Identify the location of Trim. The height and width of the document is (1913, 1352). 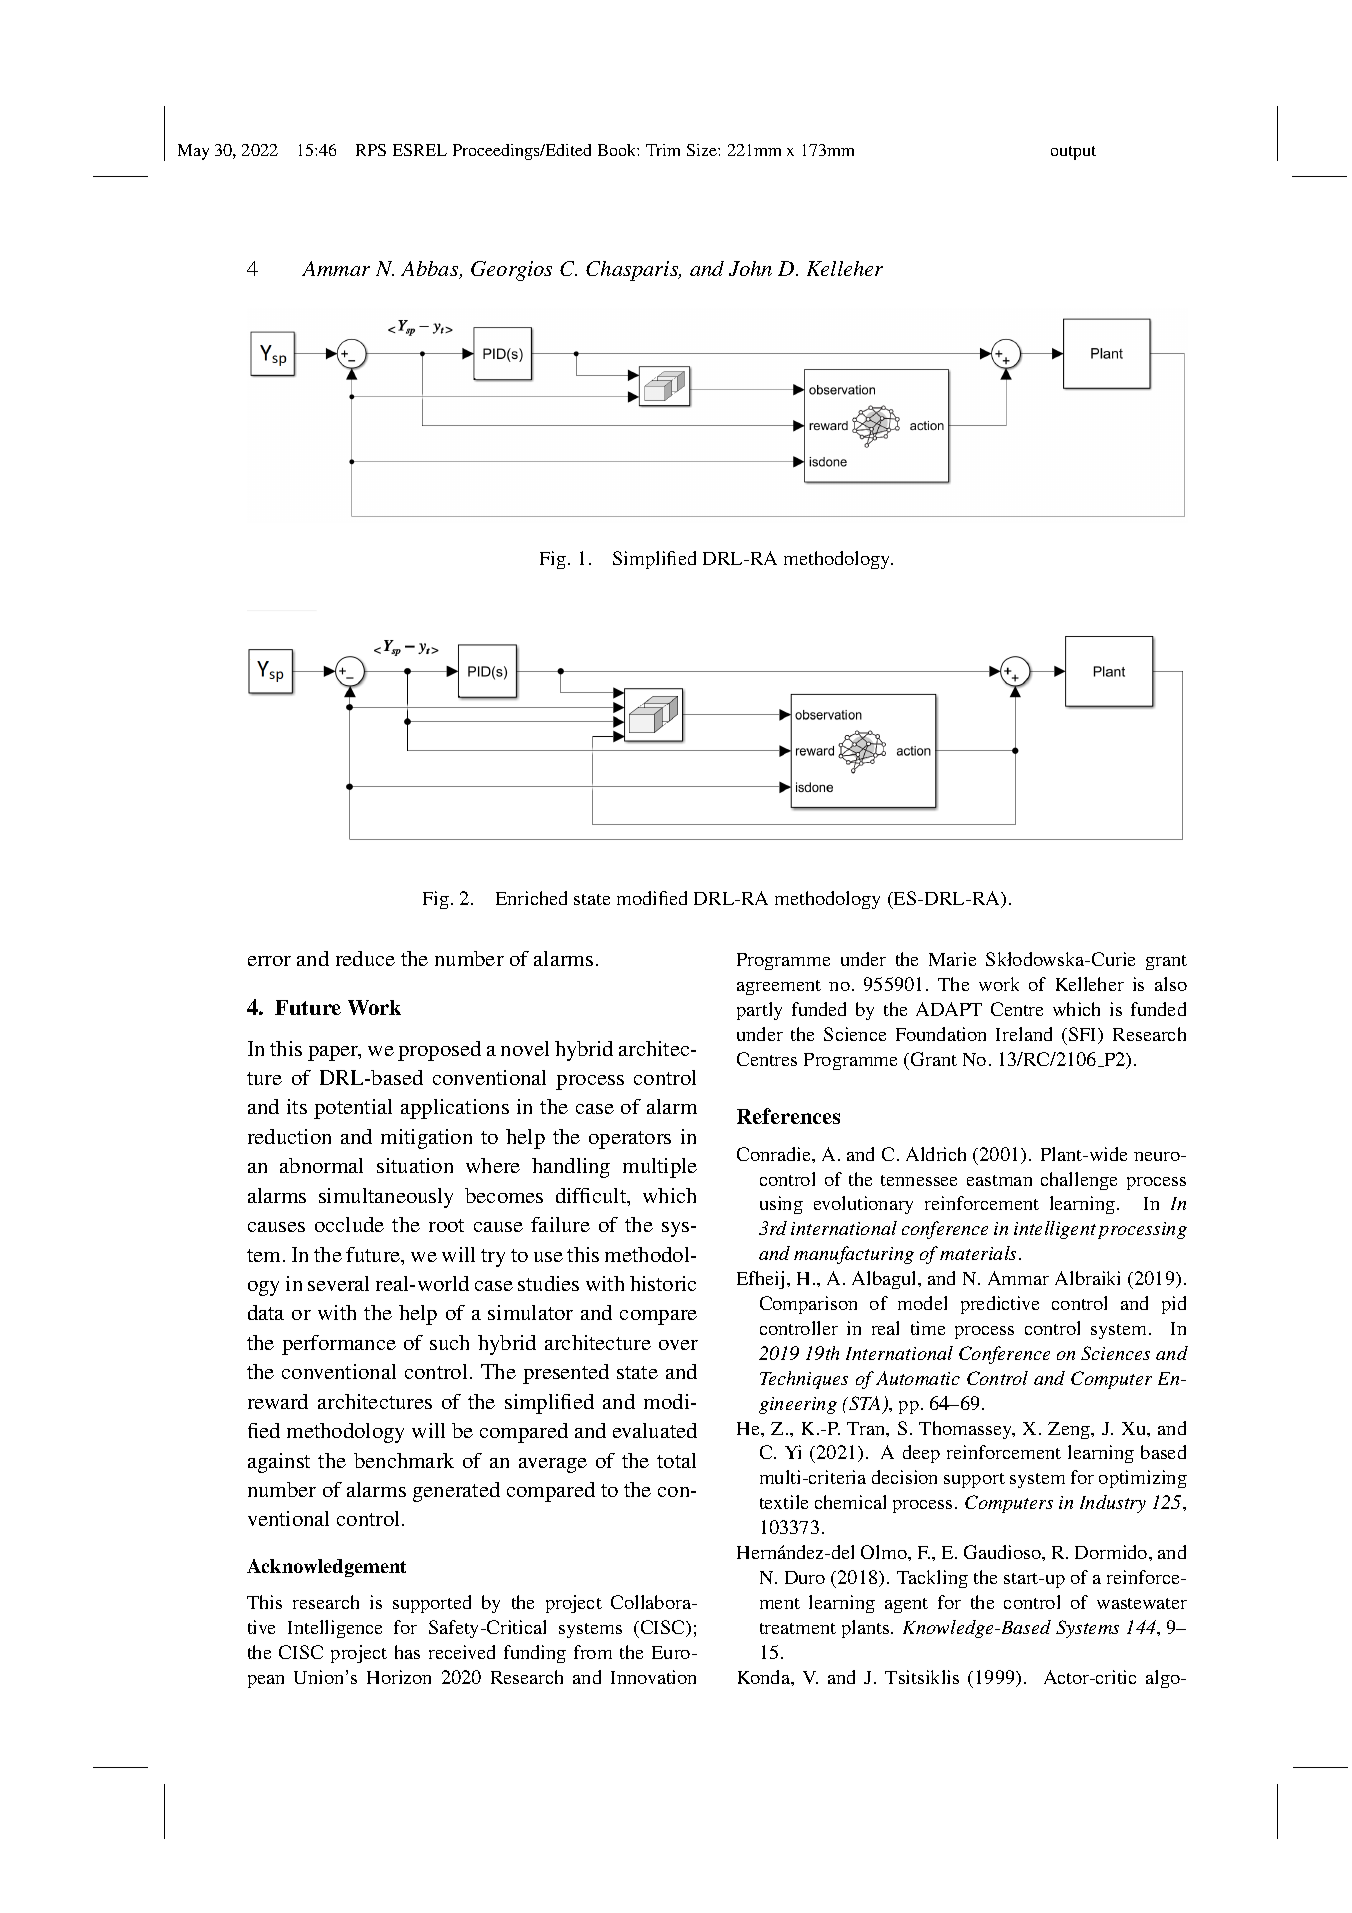
(663, 150).
